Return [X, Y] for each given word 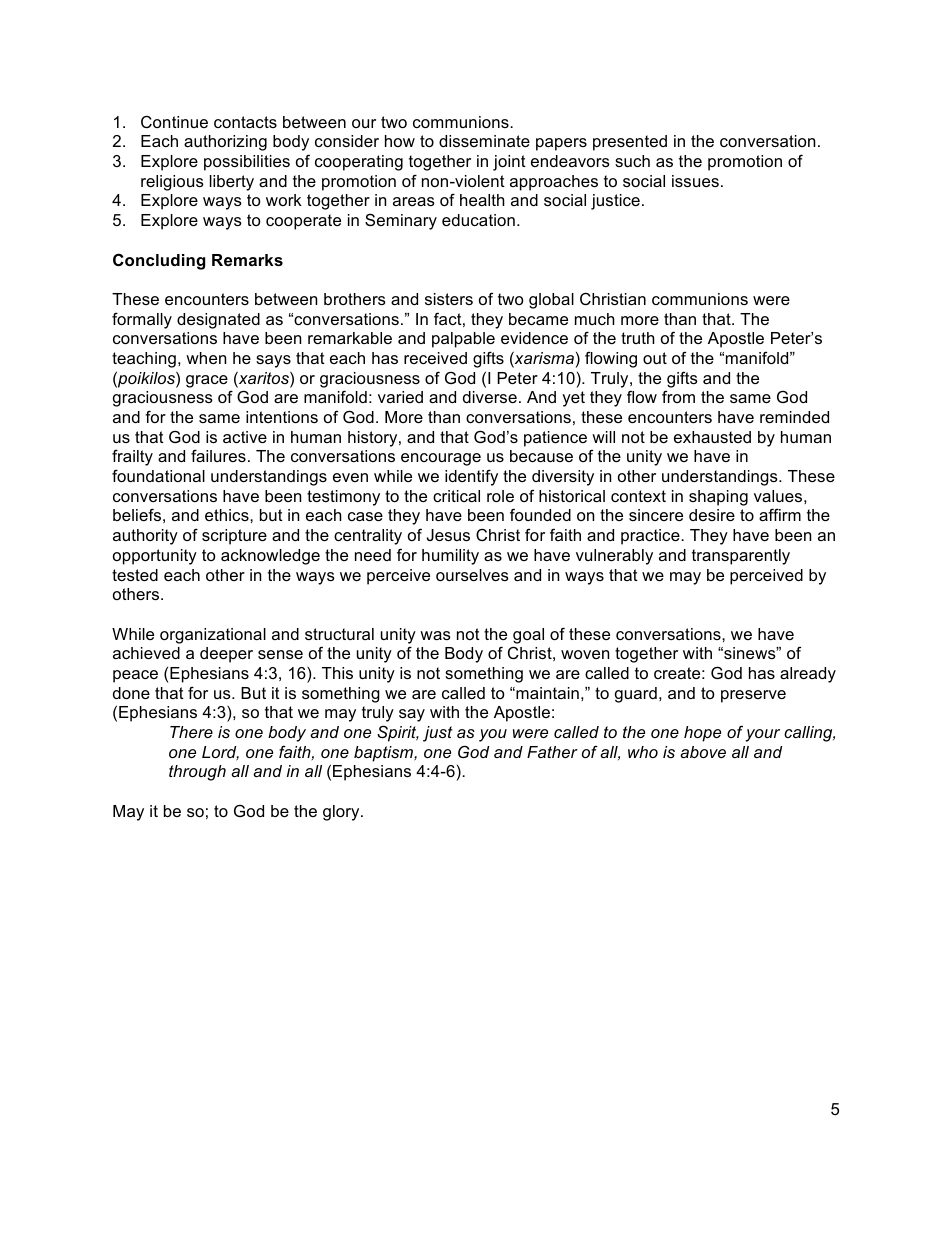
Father [552, 752]
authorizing [225, 143]
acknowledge [270, 557]
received [435, 358]
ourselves [472, 575]
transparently [741, 557]
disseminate [484, 141]
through [197, 773]
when [206, 358]
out [655, 358]
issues [695, 181]
